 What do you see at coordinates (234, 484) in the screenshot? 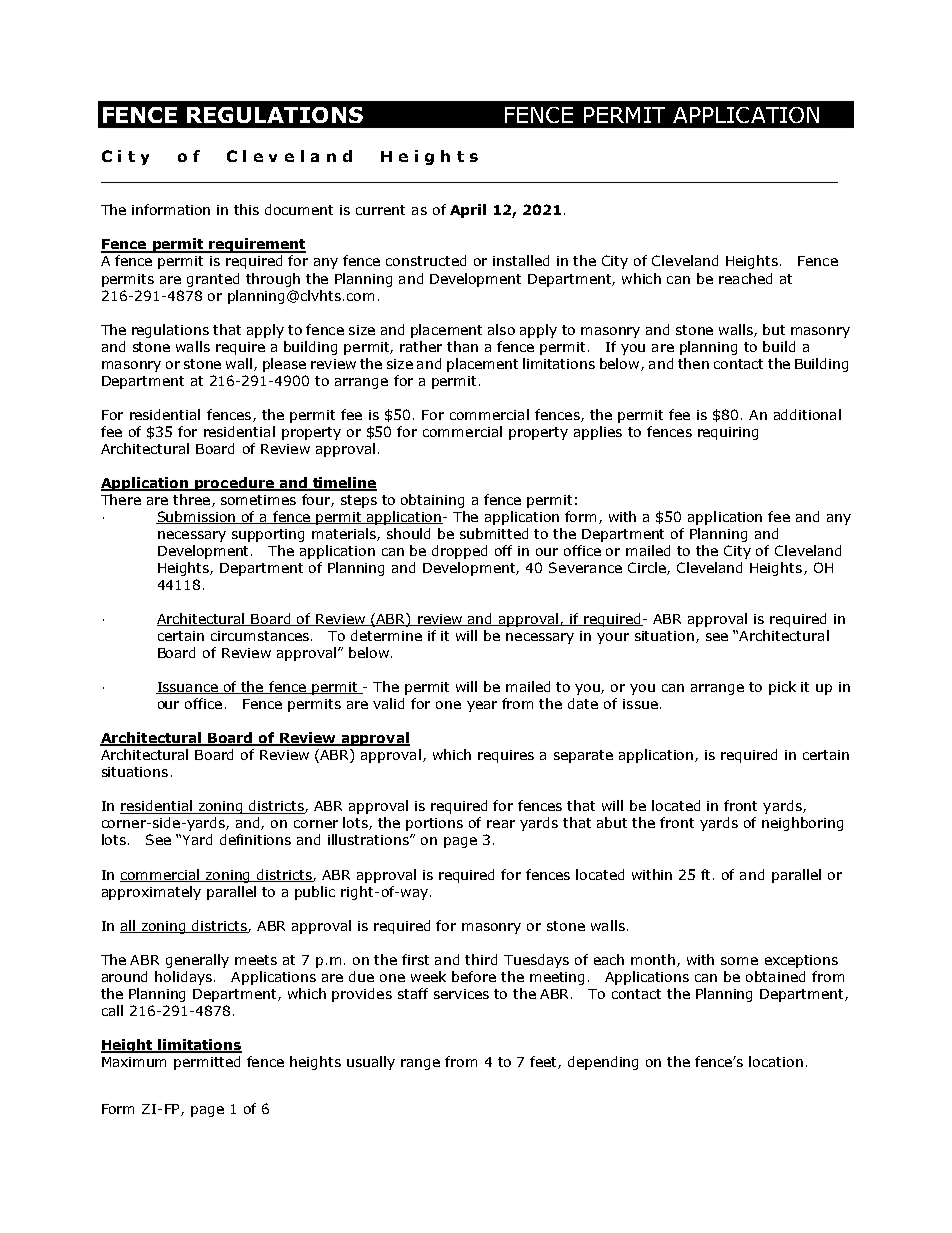
I see `procedure` at bounding box center [234, 484].
